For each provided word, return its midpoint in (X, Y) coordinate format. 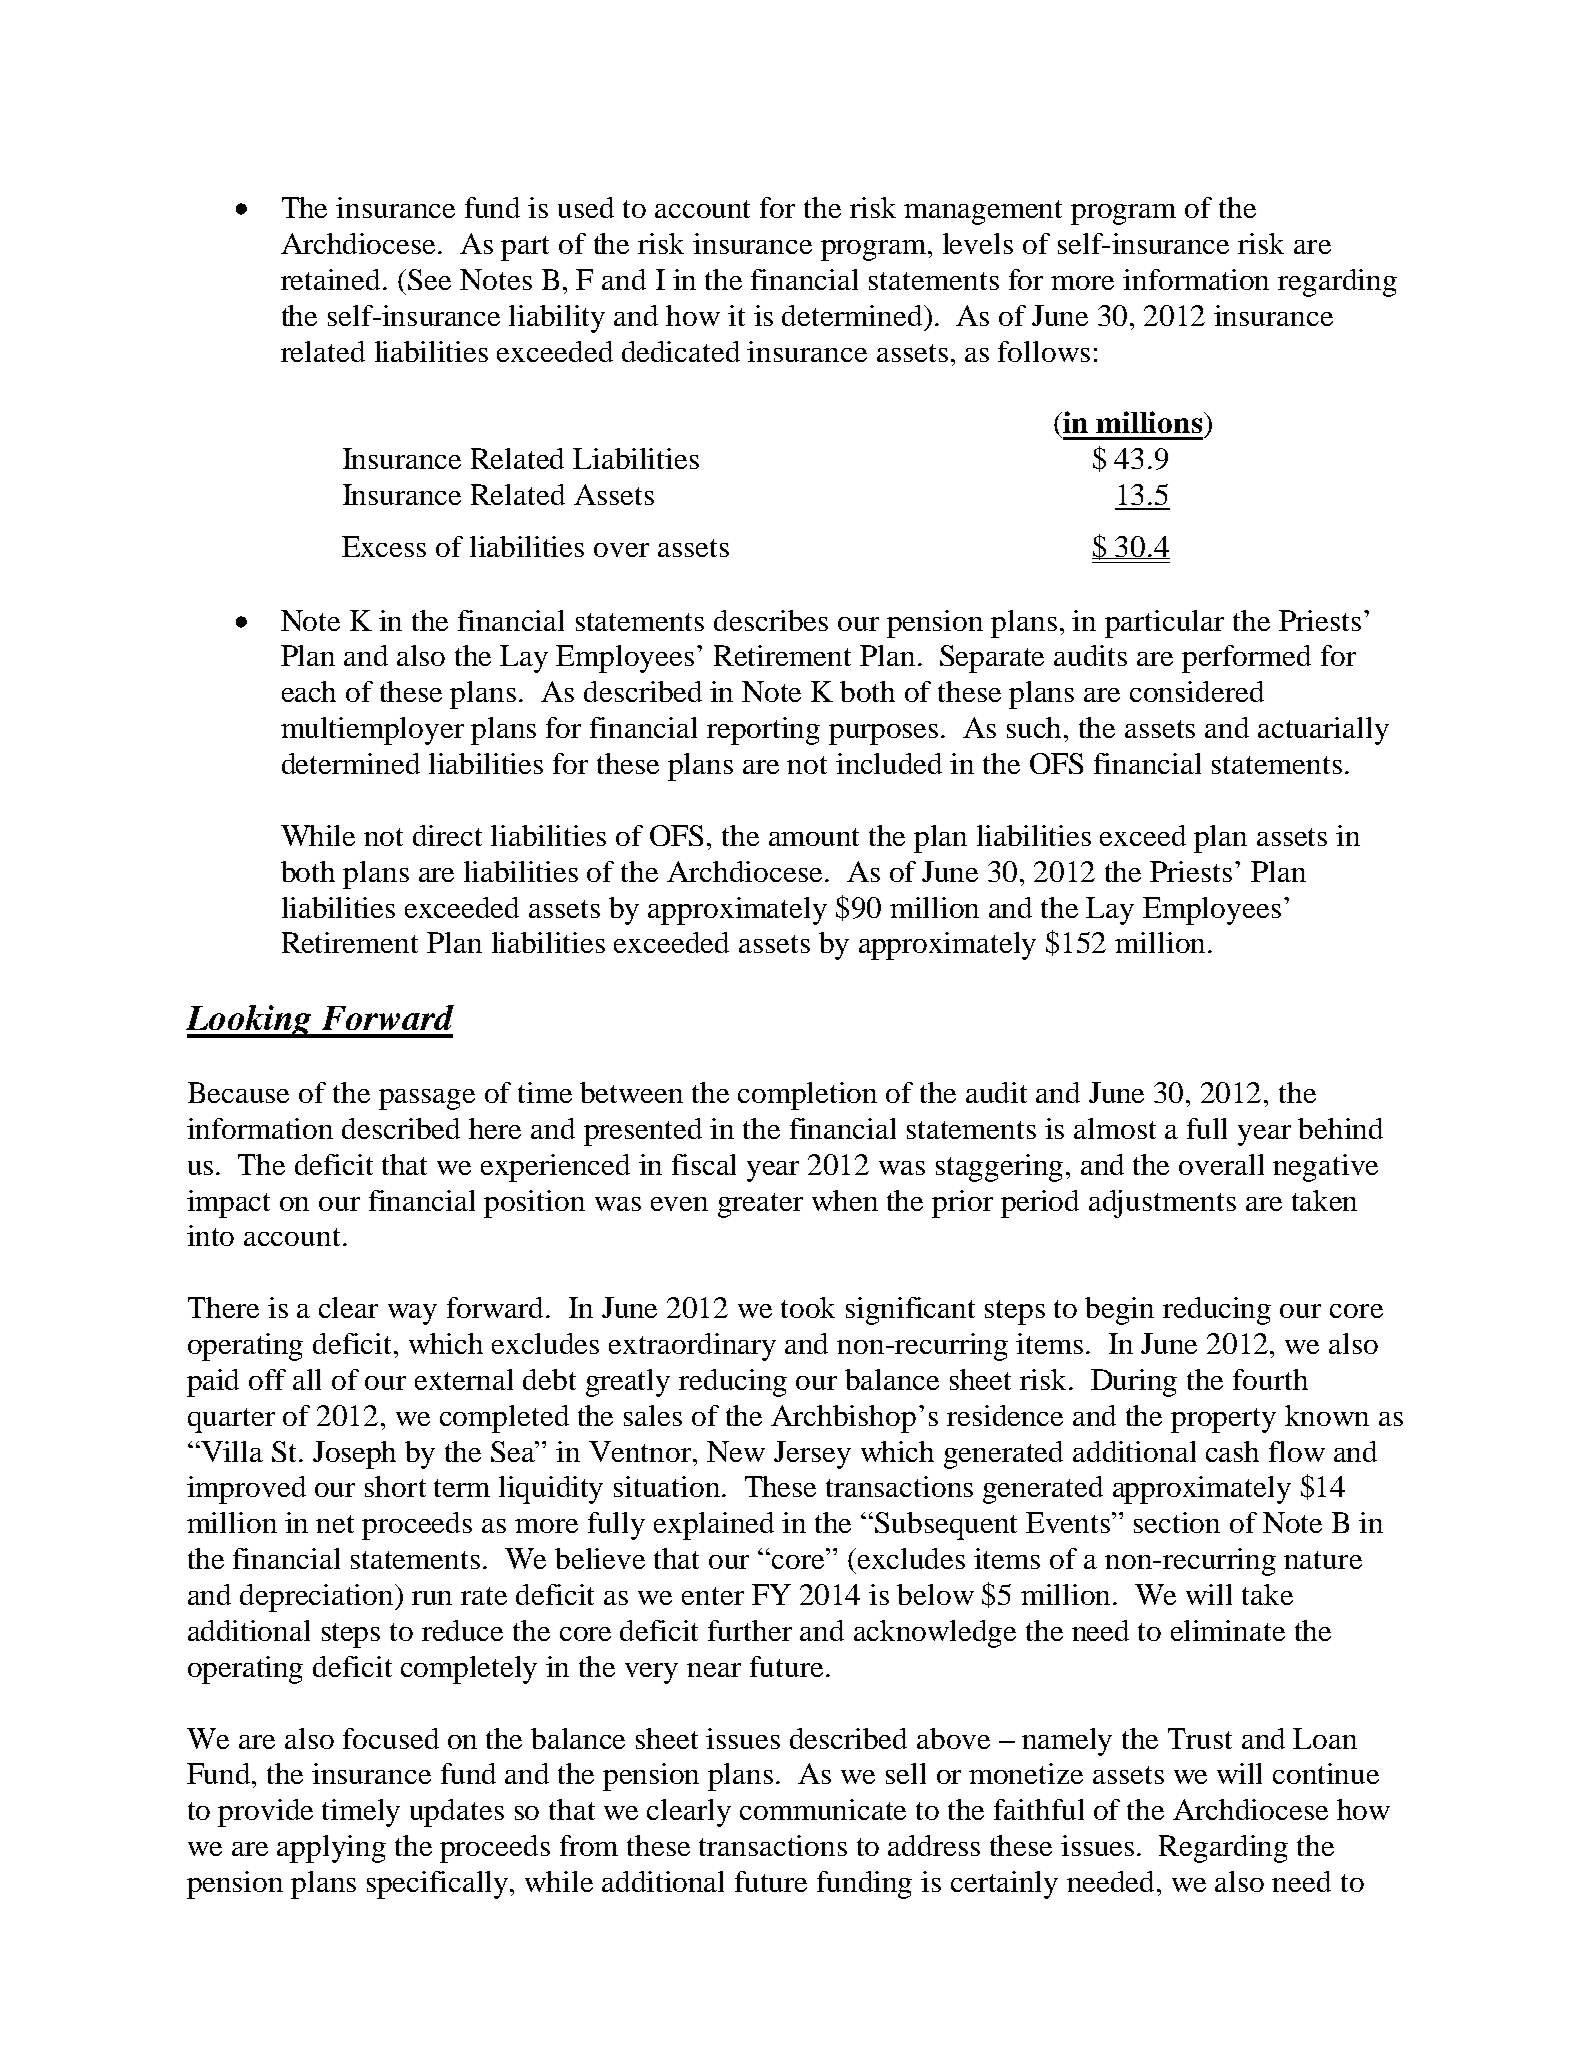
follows (1044, 351)
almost (1115, 1128)
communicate (823, 1809)
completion (807, 1096)
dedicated (681, 351)
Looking (250, 1021)
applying (331, 1849)
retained (332, 279)
